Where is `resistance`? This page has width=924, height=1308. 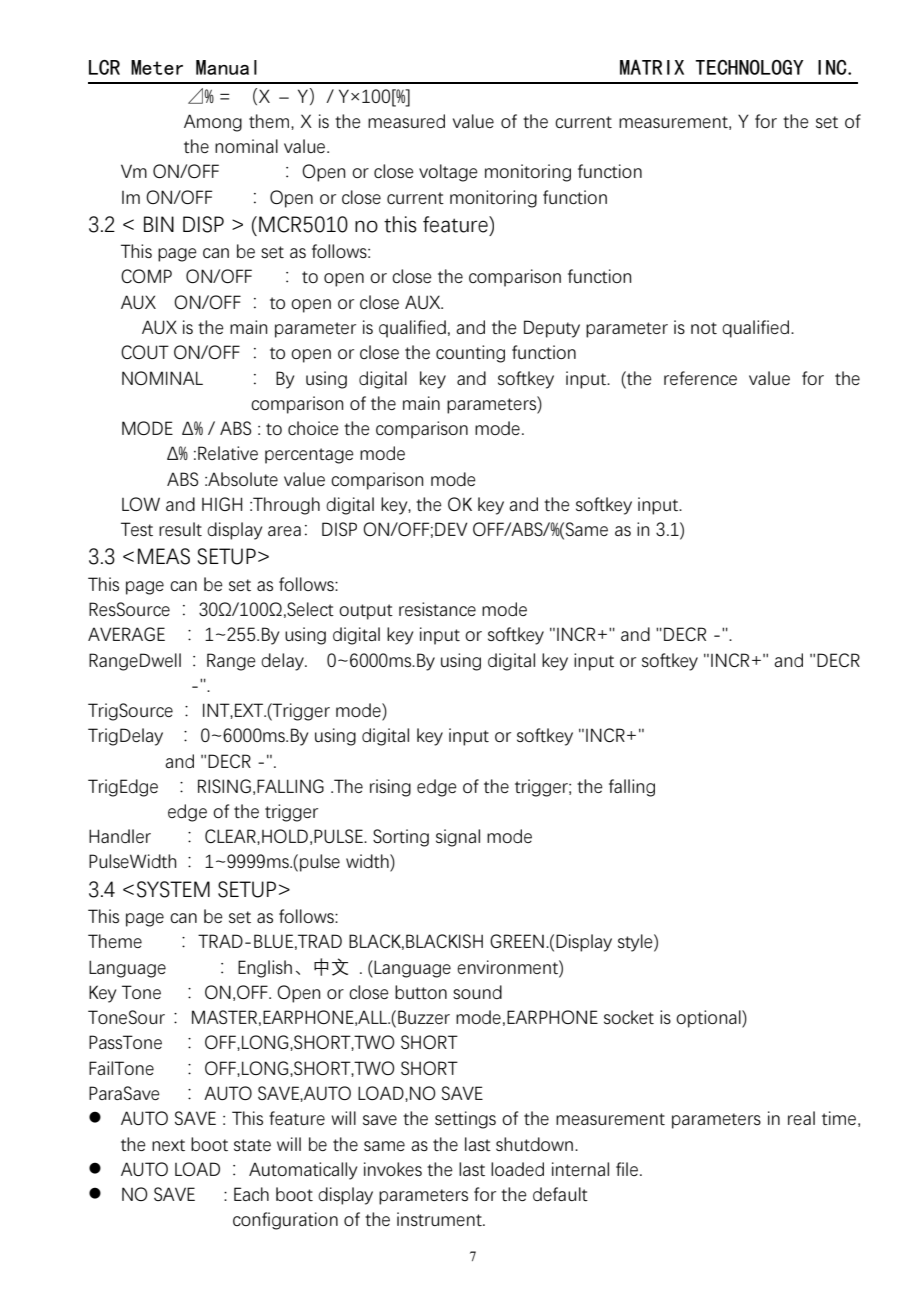
resistance is located at coordinates (437, 609).
